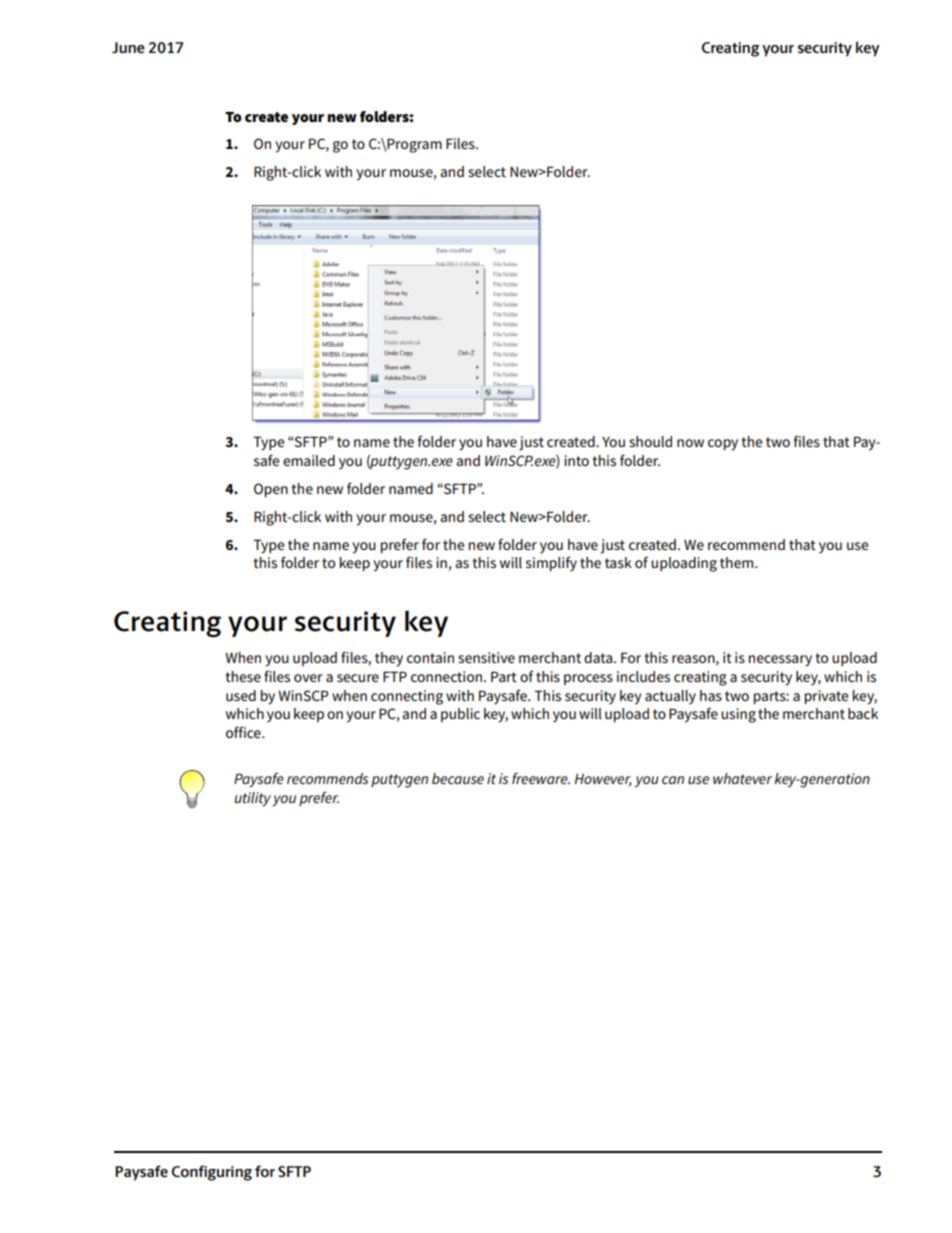  Describe the element at coordinates (650, 441) in the screenshot. I see `should` at that location.
